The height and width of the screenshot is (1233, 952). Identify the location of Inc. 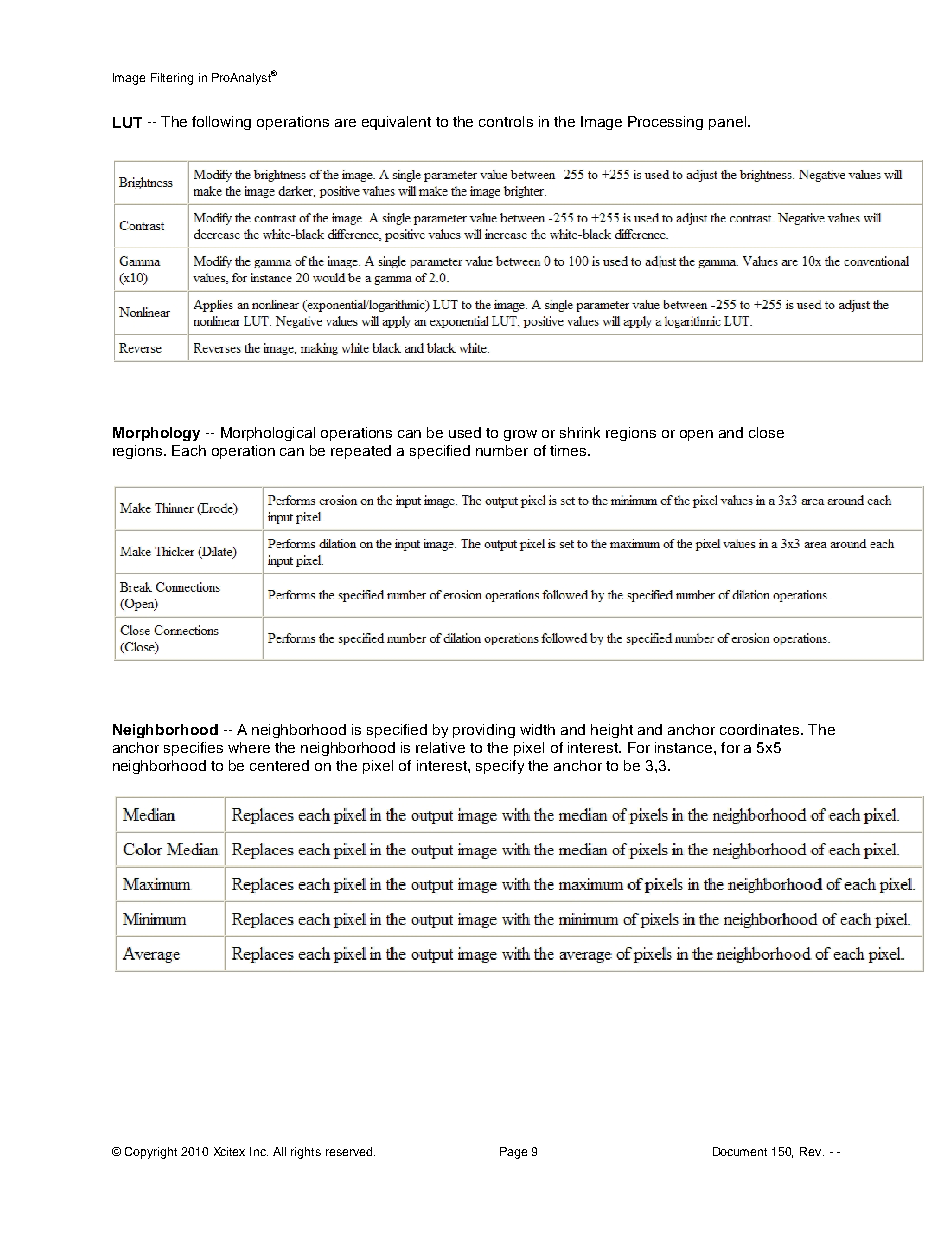
(259, 1151).
